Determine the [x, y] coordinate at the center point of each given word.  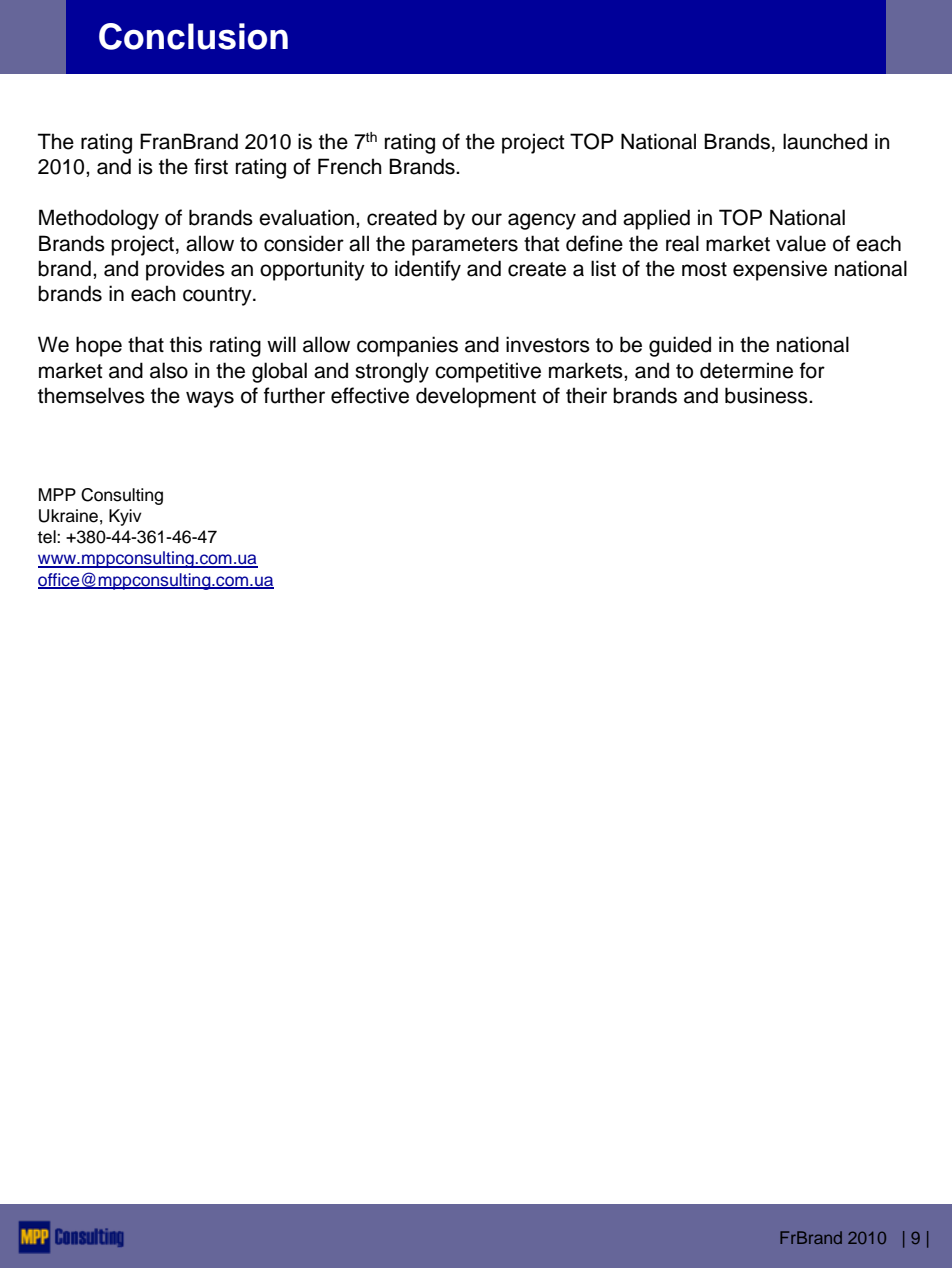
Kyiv [125, 517]
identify [428, 270]
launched [825, 141]
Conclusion [193, 36]
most [704, 269]
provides [185, 270]
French [350, 166]
